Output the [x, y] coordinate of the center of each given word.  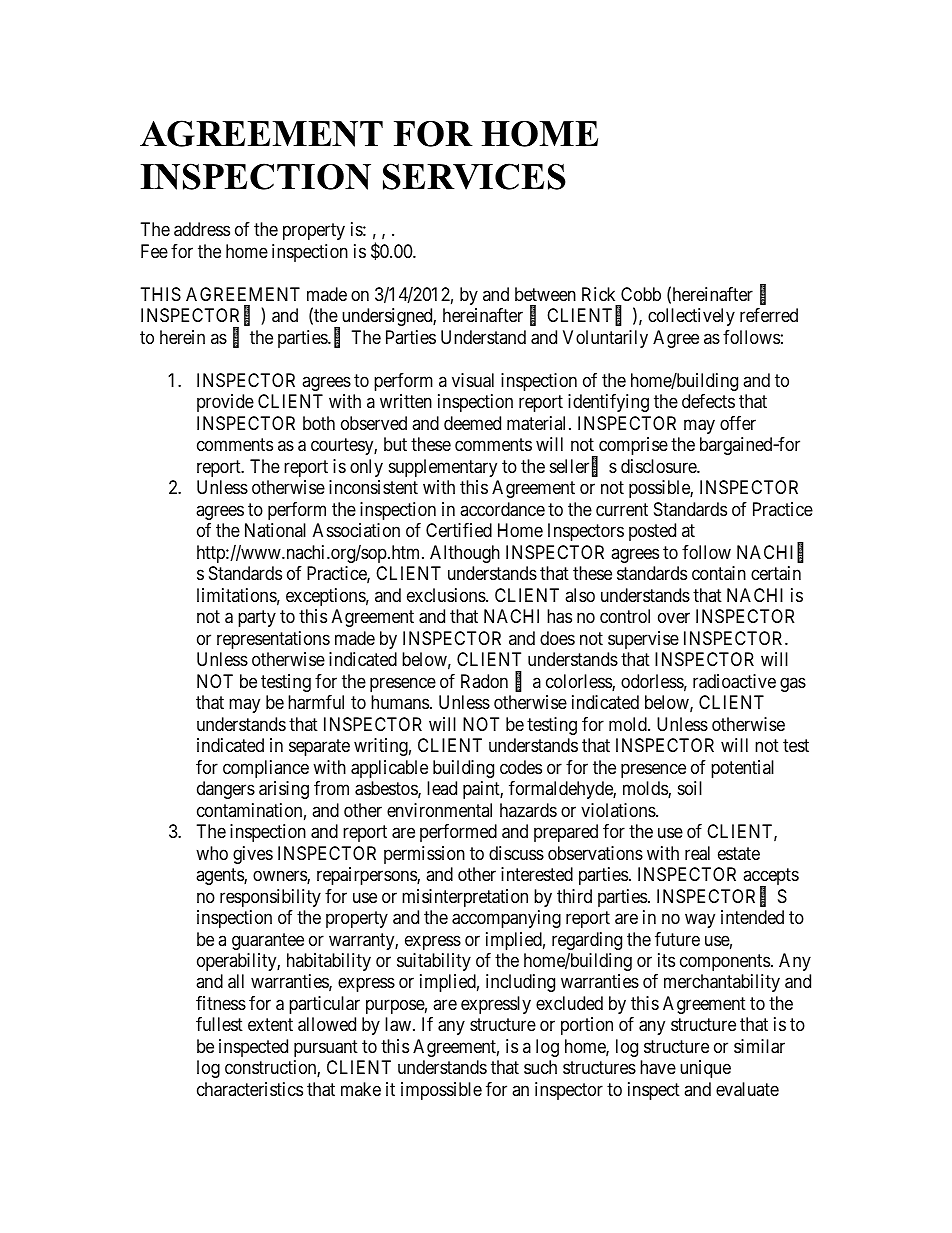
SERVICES [474, 176]
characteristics [250, 1089]
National [275, 530]
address [202, 229]
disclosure [659, 466]
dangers [226, 790]
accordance [502, 509]
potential [742, 769]
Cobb [641, 294]
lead [442, 788]
